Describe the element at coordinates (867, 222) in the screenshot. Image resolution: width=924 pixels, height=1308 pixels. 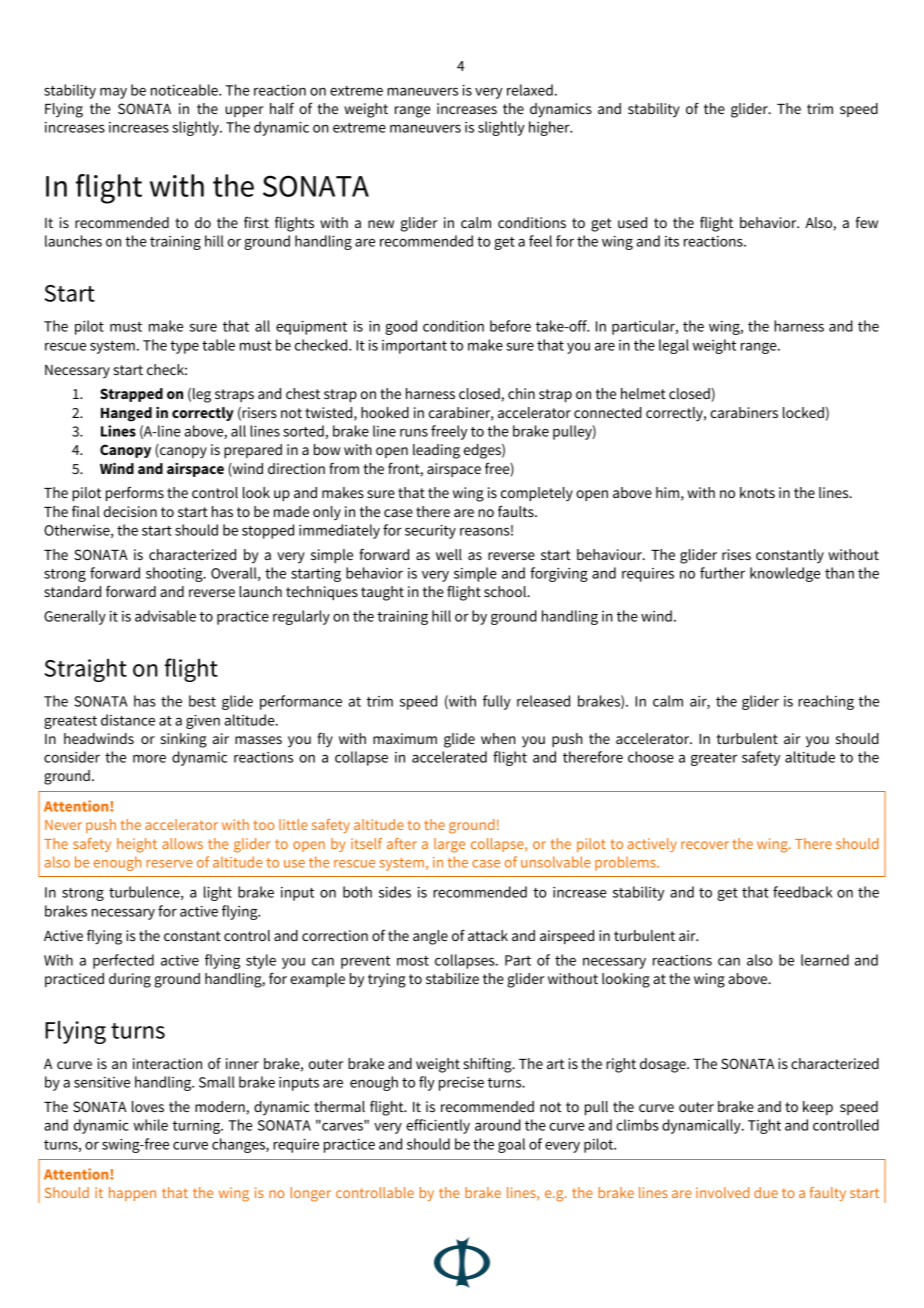
I see `few` at that location.
